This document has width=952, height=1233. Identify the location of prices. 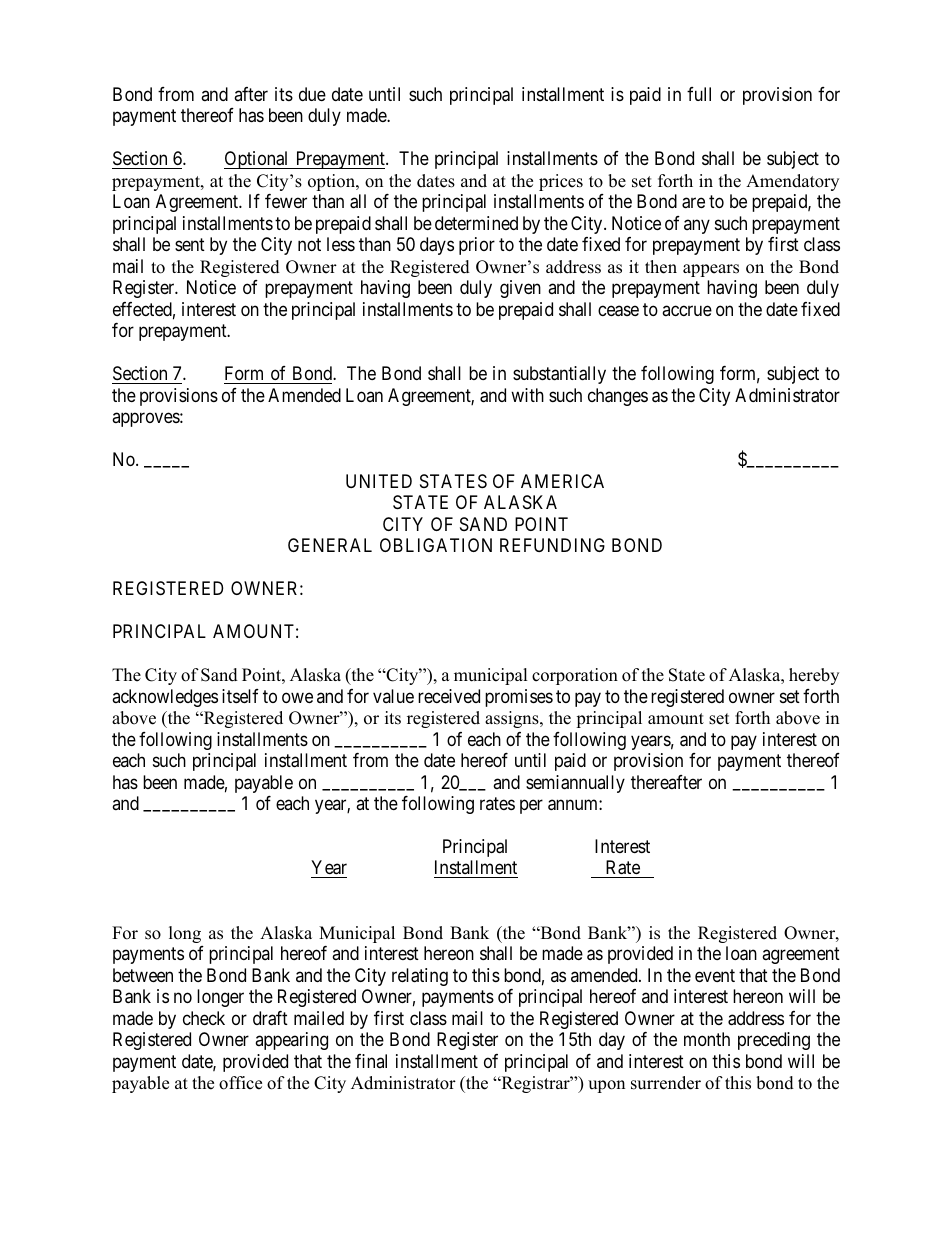
(561, 182).
